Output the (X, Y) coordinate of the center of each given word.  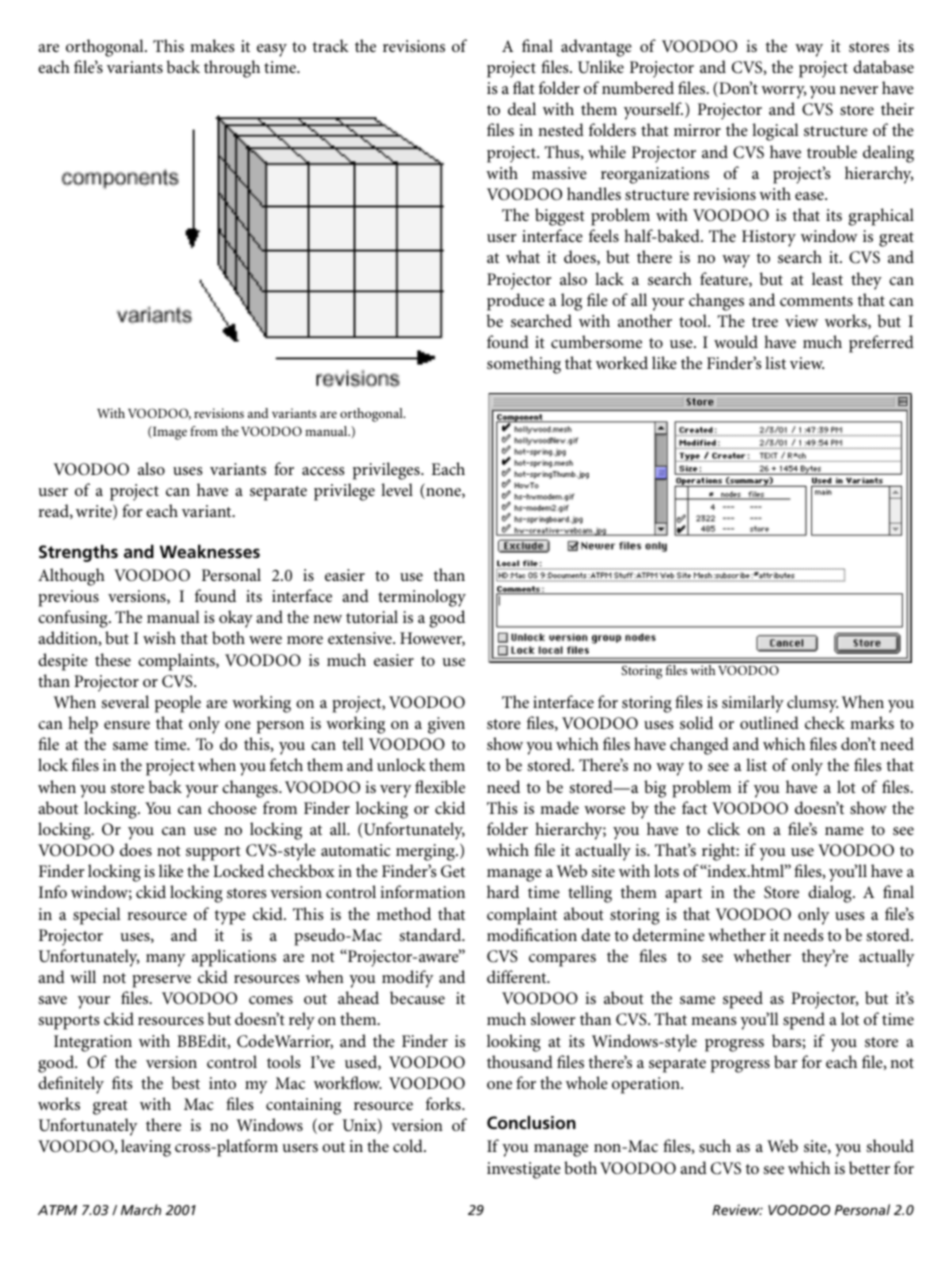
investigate (524, 1170)
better (869, 1167)
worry (783, 92)
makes (212, 45)
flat (524, 87)
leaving (146, 1148)
